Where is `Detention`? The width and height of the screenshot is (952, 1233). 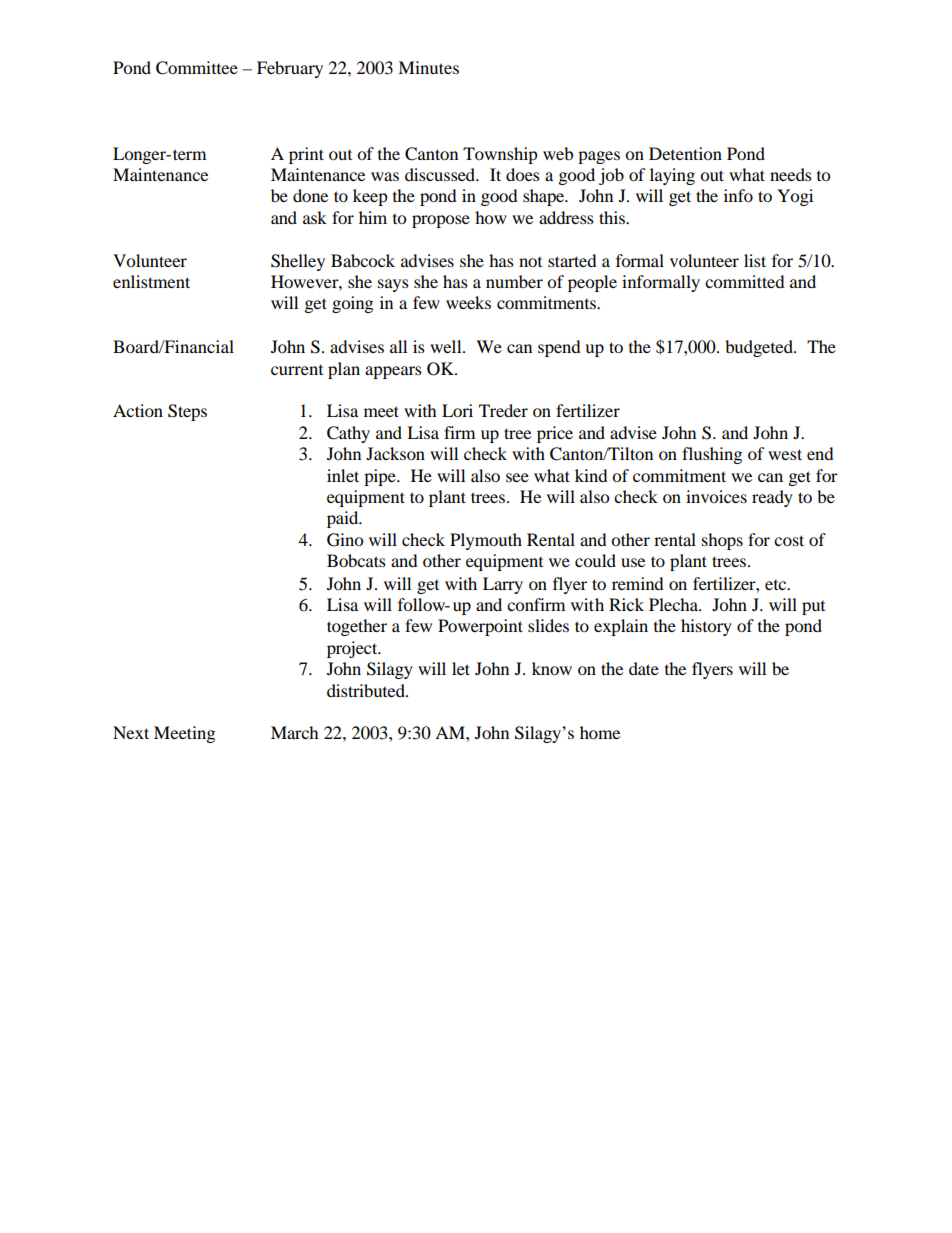 Detention is located at coordinates (685, 153).
